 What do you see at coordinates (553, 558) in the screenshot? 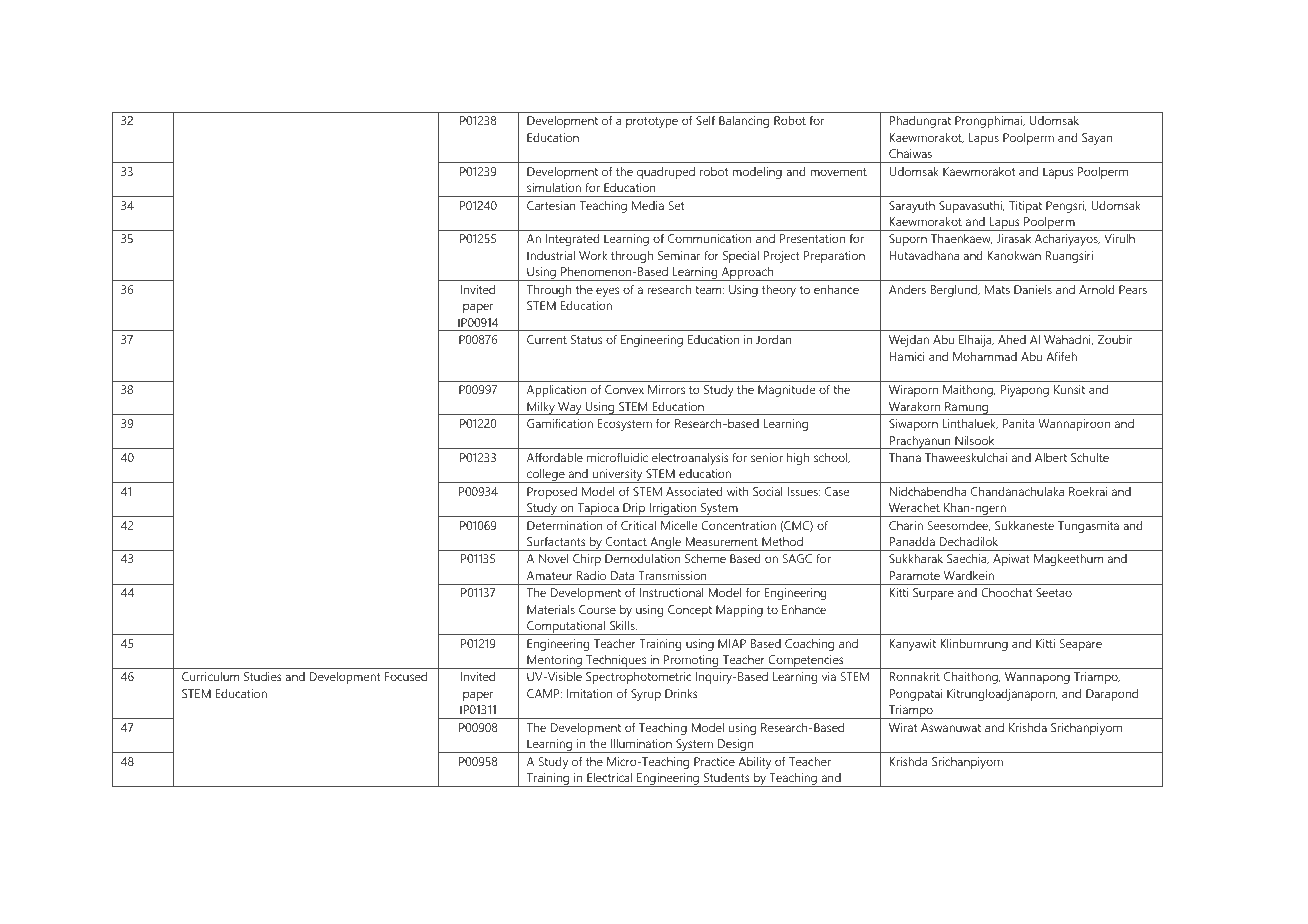
I see `Novel` at bounding box center [553, 558].
